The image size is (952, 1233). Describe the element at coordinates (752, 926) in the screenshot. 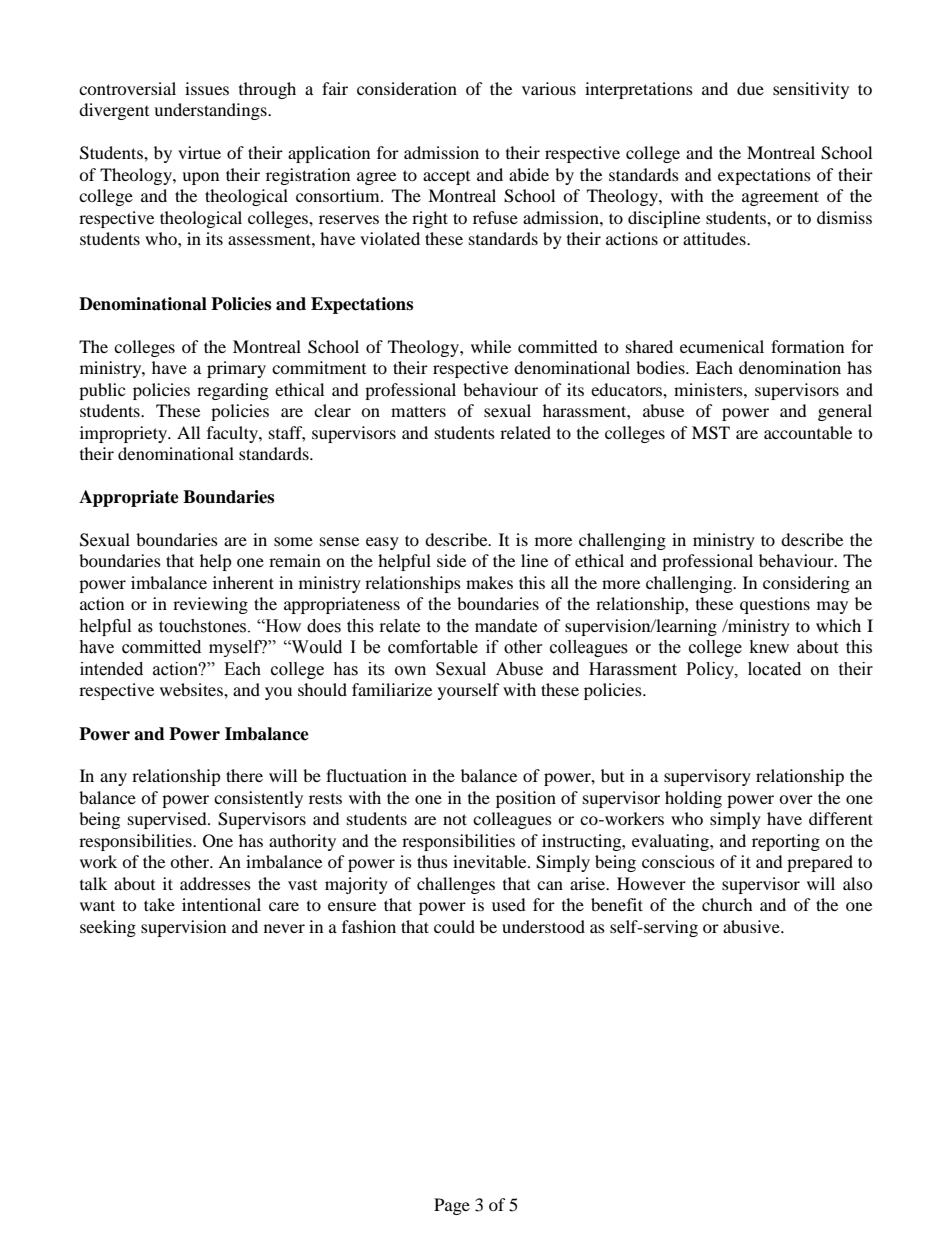

I see `abusive` at that location.
